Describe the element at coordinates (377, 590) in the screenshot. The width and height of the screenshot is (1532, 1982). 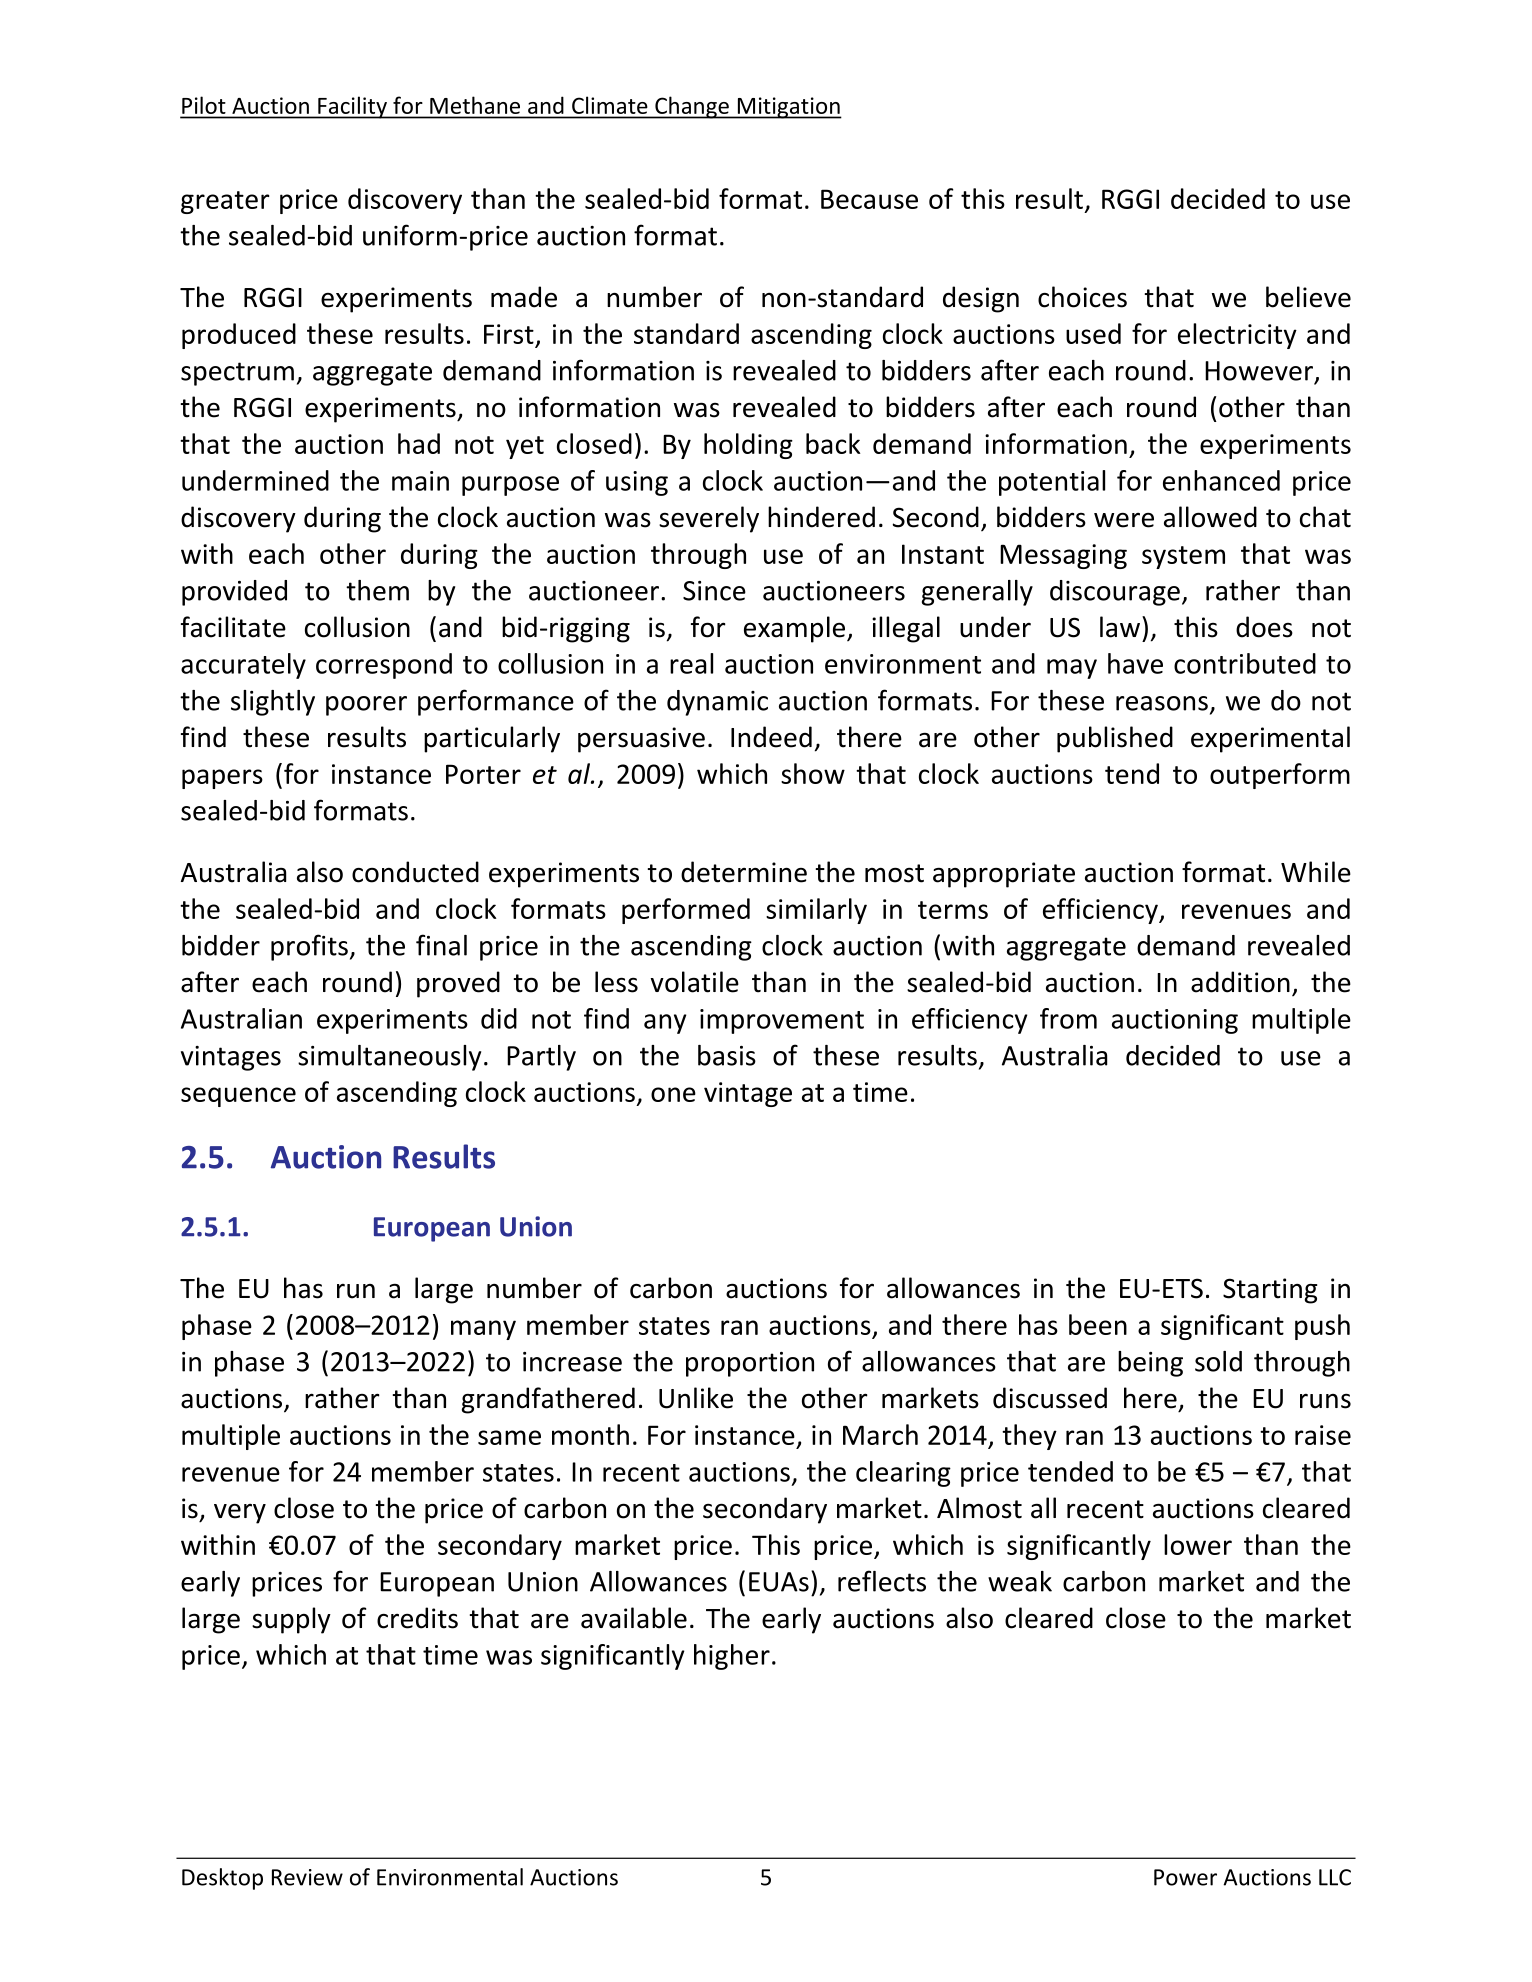
I see `them` at that location.
